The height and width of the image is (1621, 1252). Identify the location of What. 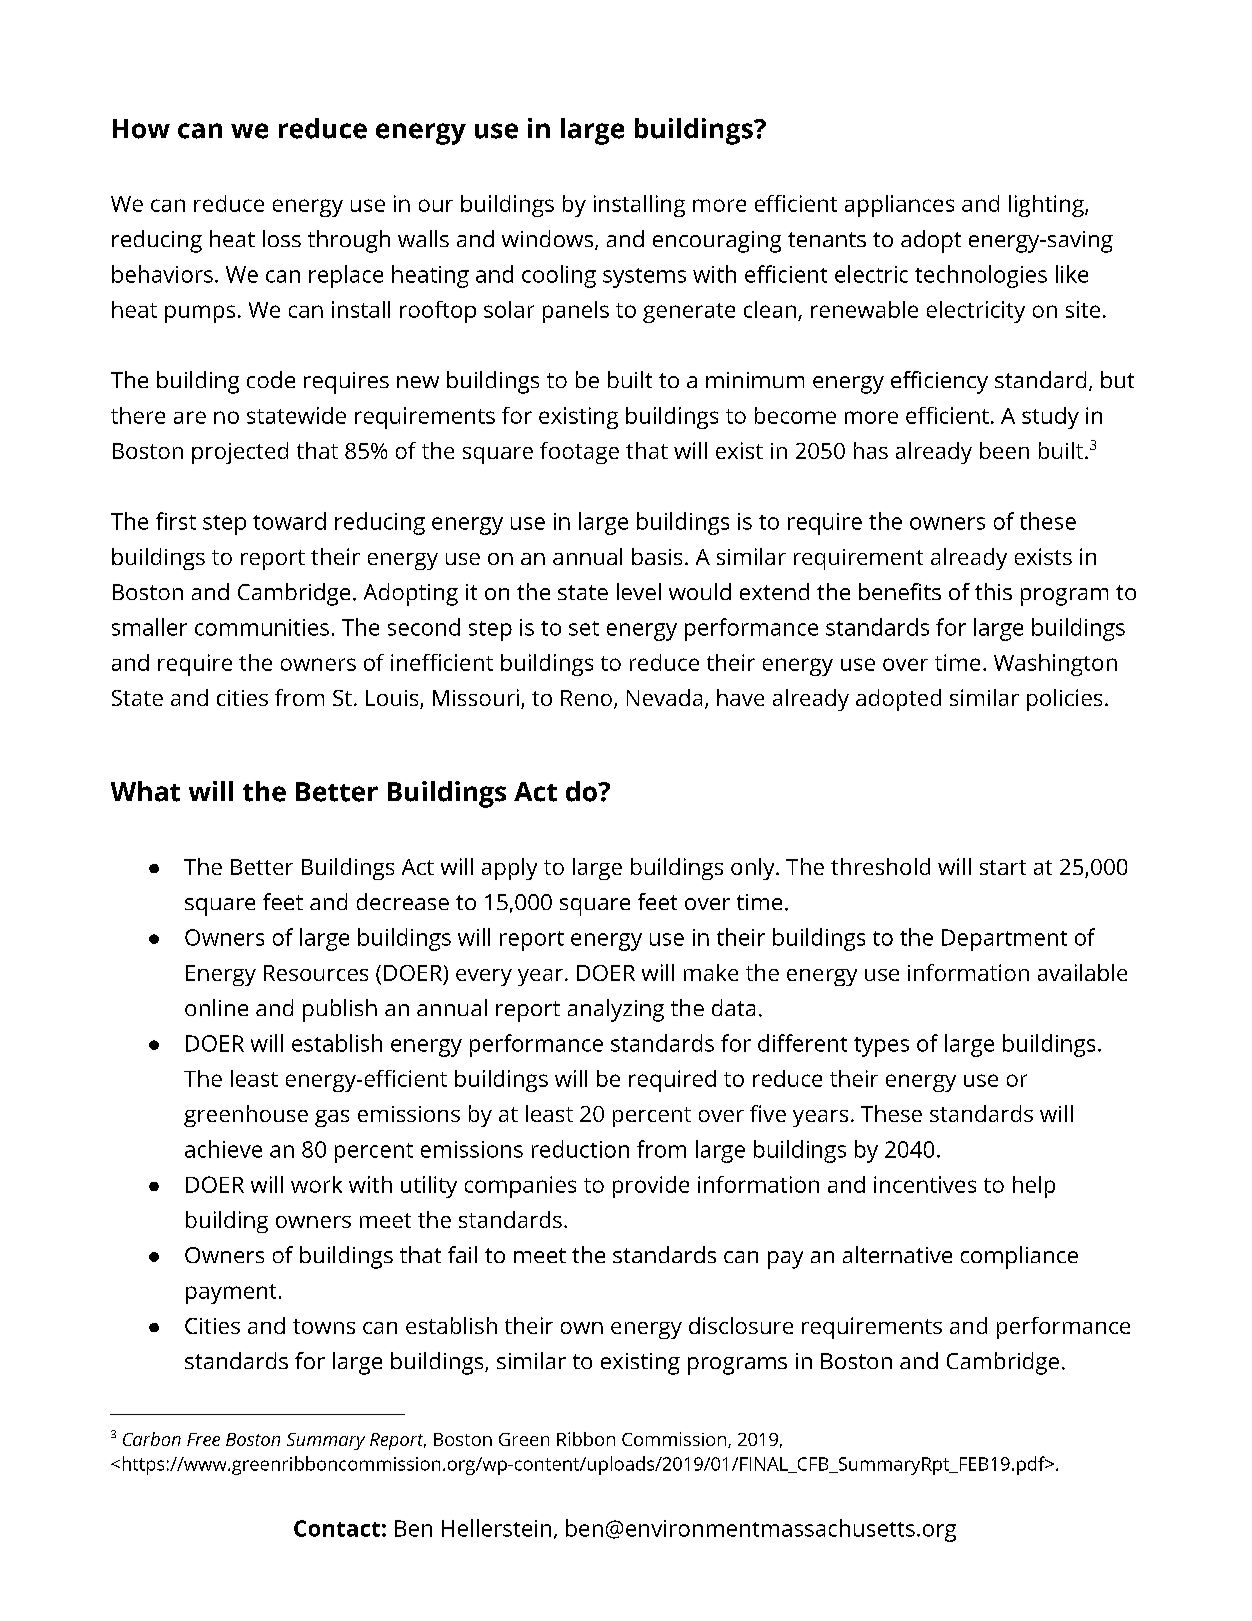
(145, 791).
